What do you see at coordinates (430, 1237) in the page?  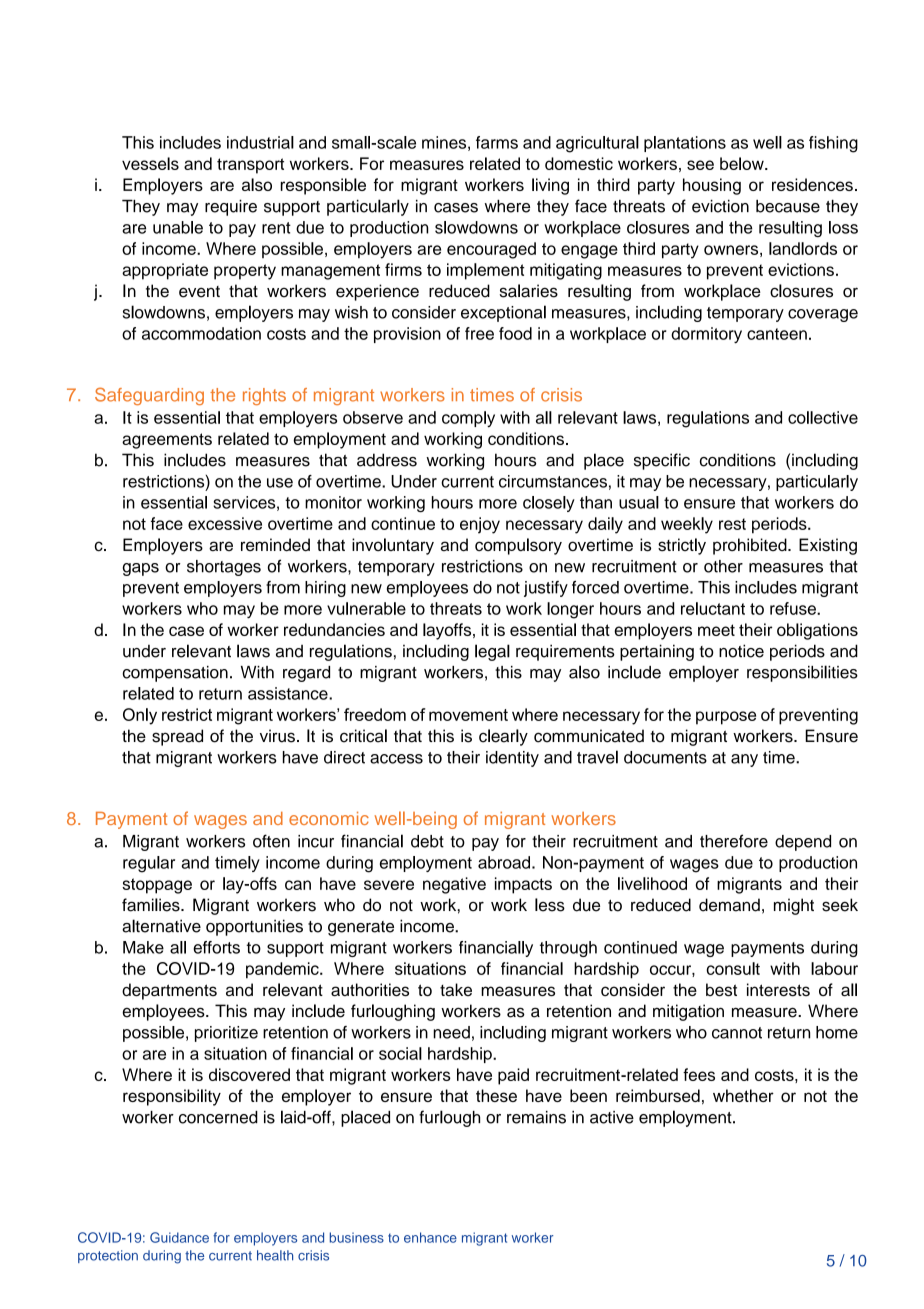 I see `enhance` at bounding box center [430, 1237].
